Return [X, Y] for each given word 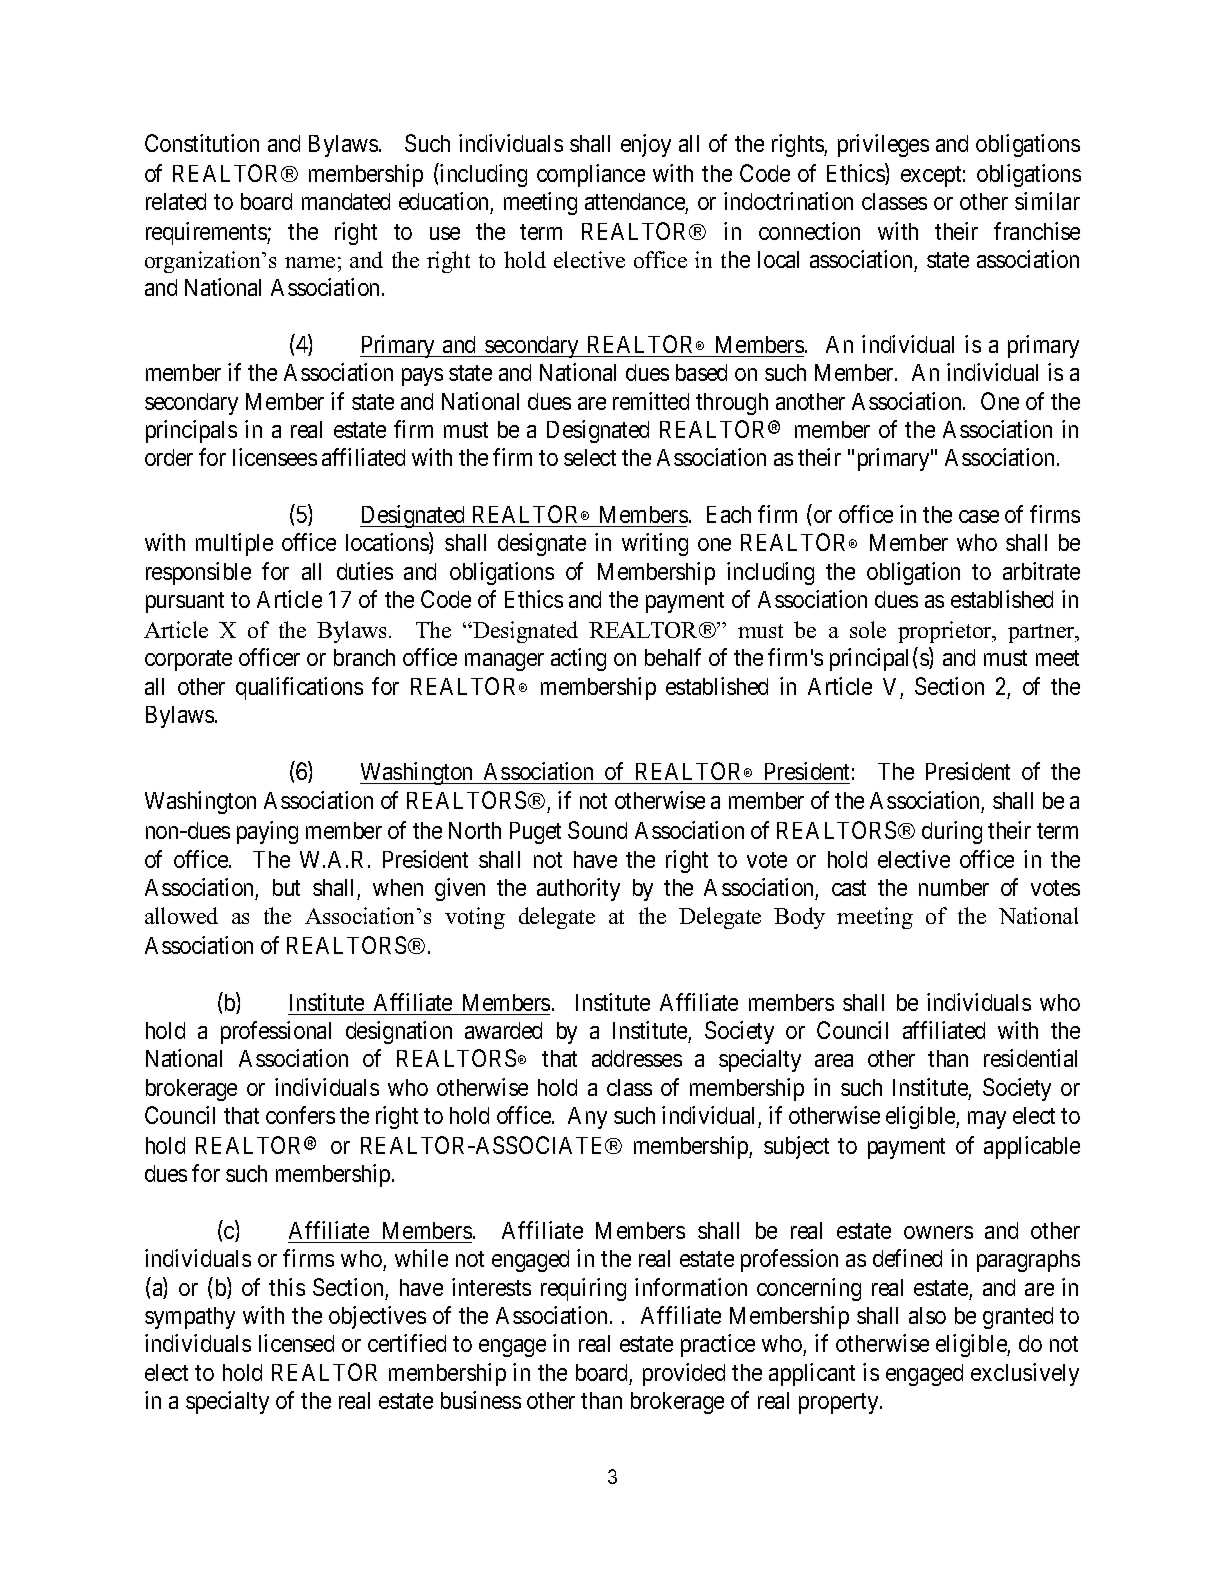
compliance [591, 175]
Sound [597, 830]
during [952, 832]
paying [267, 832]
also [927, 1315]
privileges [883, 145]
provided [684, 1374]
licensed [296, 1343]
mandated [346, 201]
